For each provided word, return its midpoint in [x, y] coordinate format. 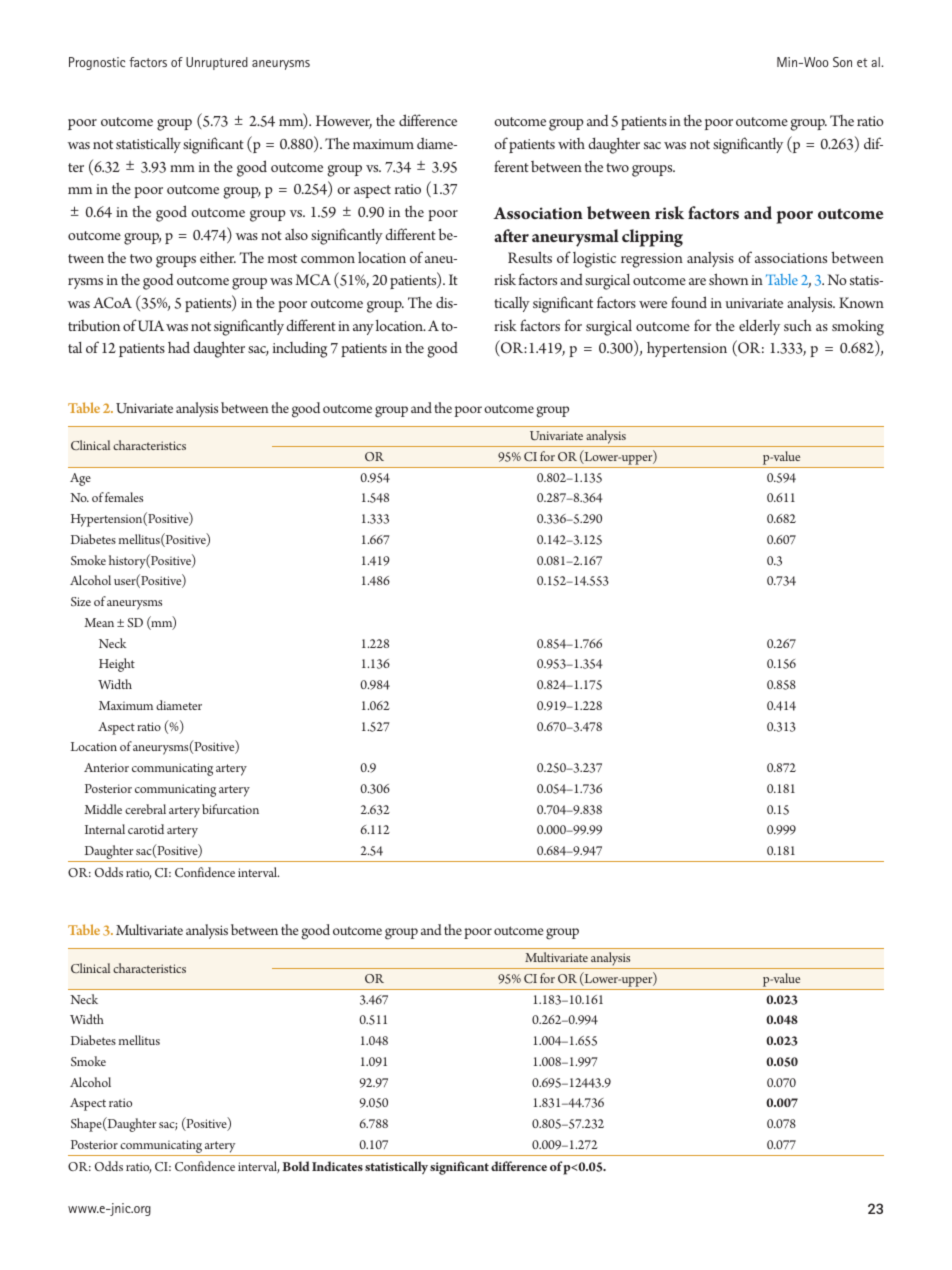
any [363, 329]
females [124, 497]
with [571, 143]
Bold [296, 1166]
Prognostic [97, 63]
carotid [146, 829]
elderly [759, 327]
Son [842, 62]
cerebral [145, 809]
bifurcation [230, 809]
